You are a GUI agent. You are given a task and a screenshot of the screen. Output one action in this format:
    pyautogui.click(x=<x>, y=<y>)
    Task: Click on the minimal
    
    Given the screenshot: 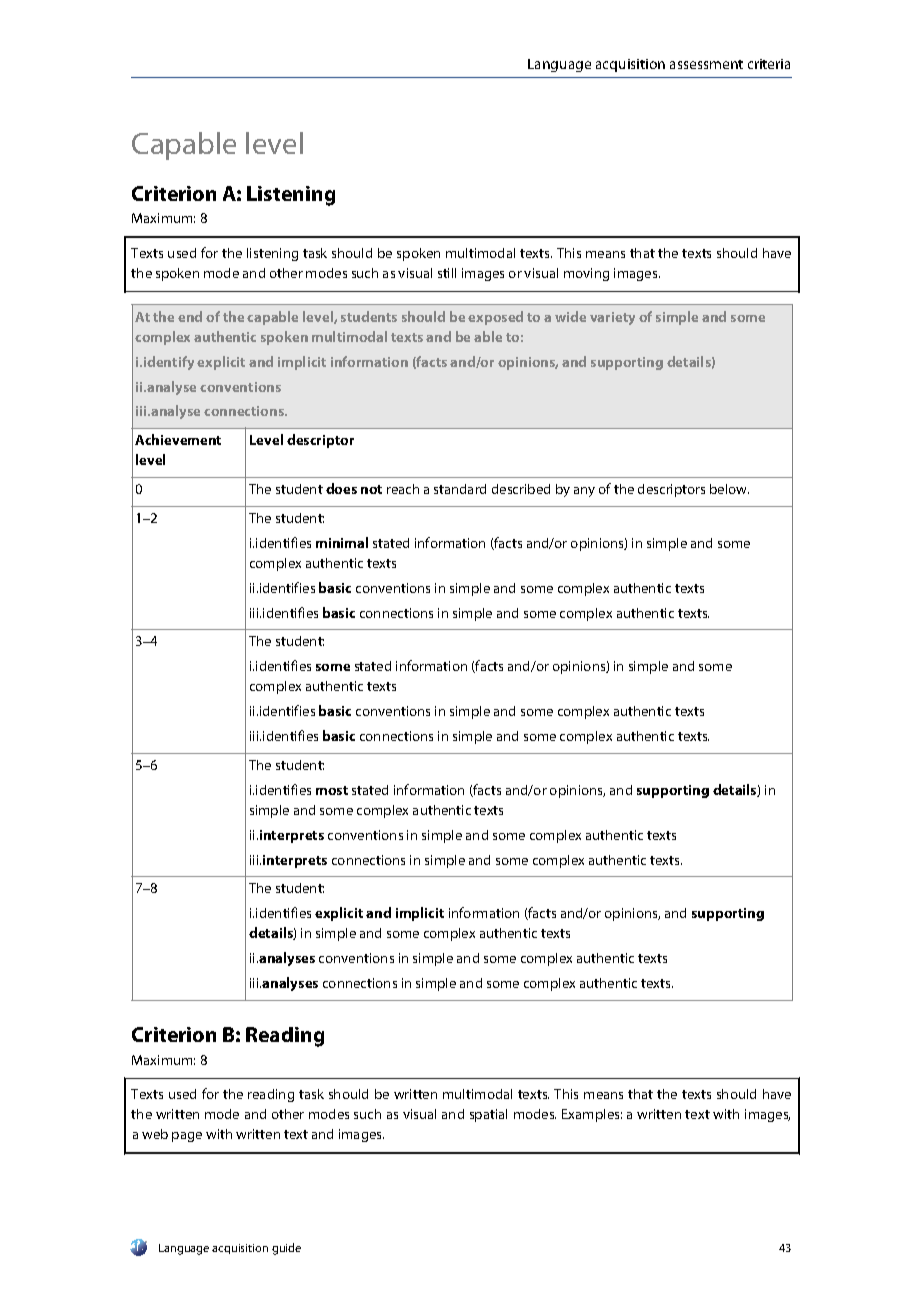 What is the action you would take?
    pyautogui.click(x=342, y=542)
